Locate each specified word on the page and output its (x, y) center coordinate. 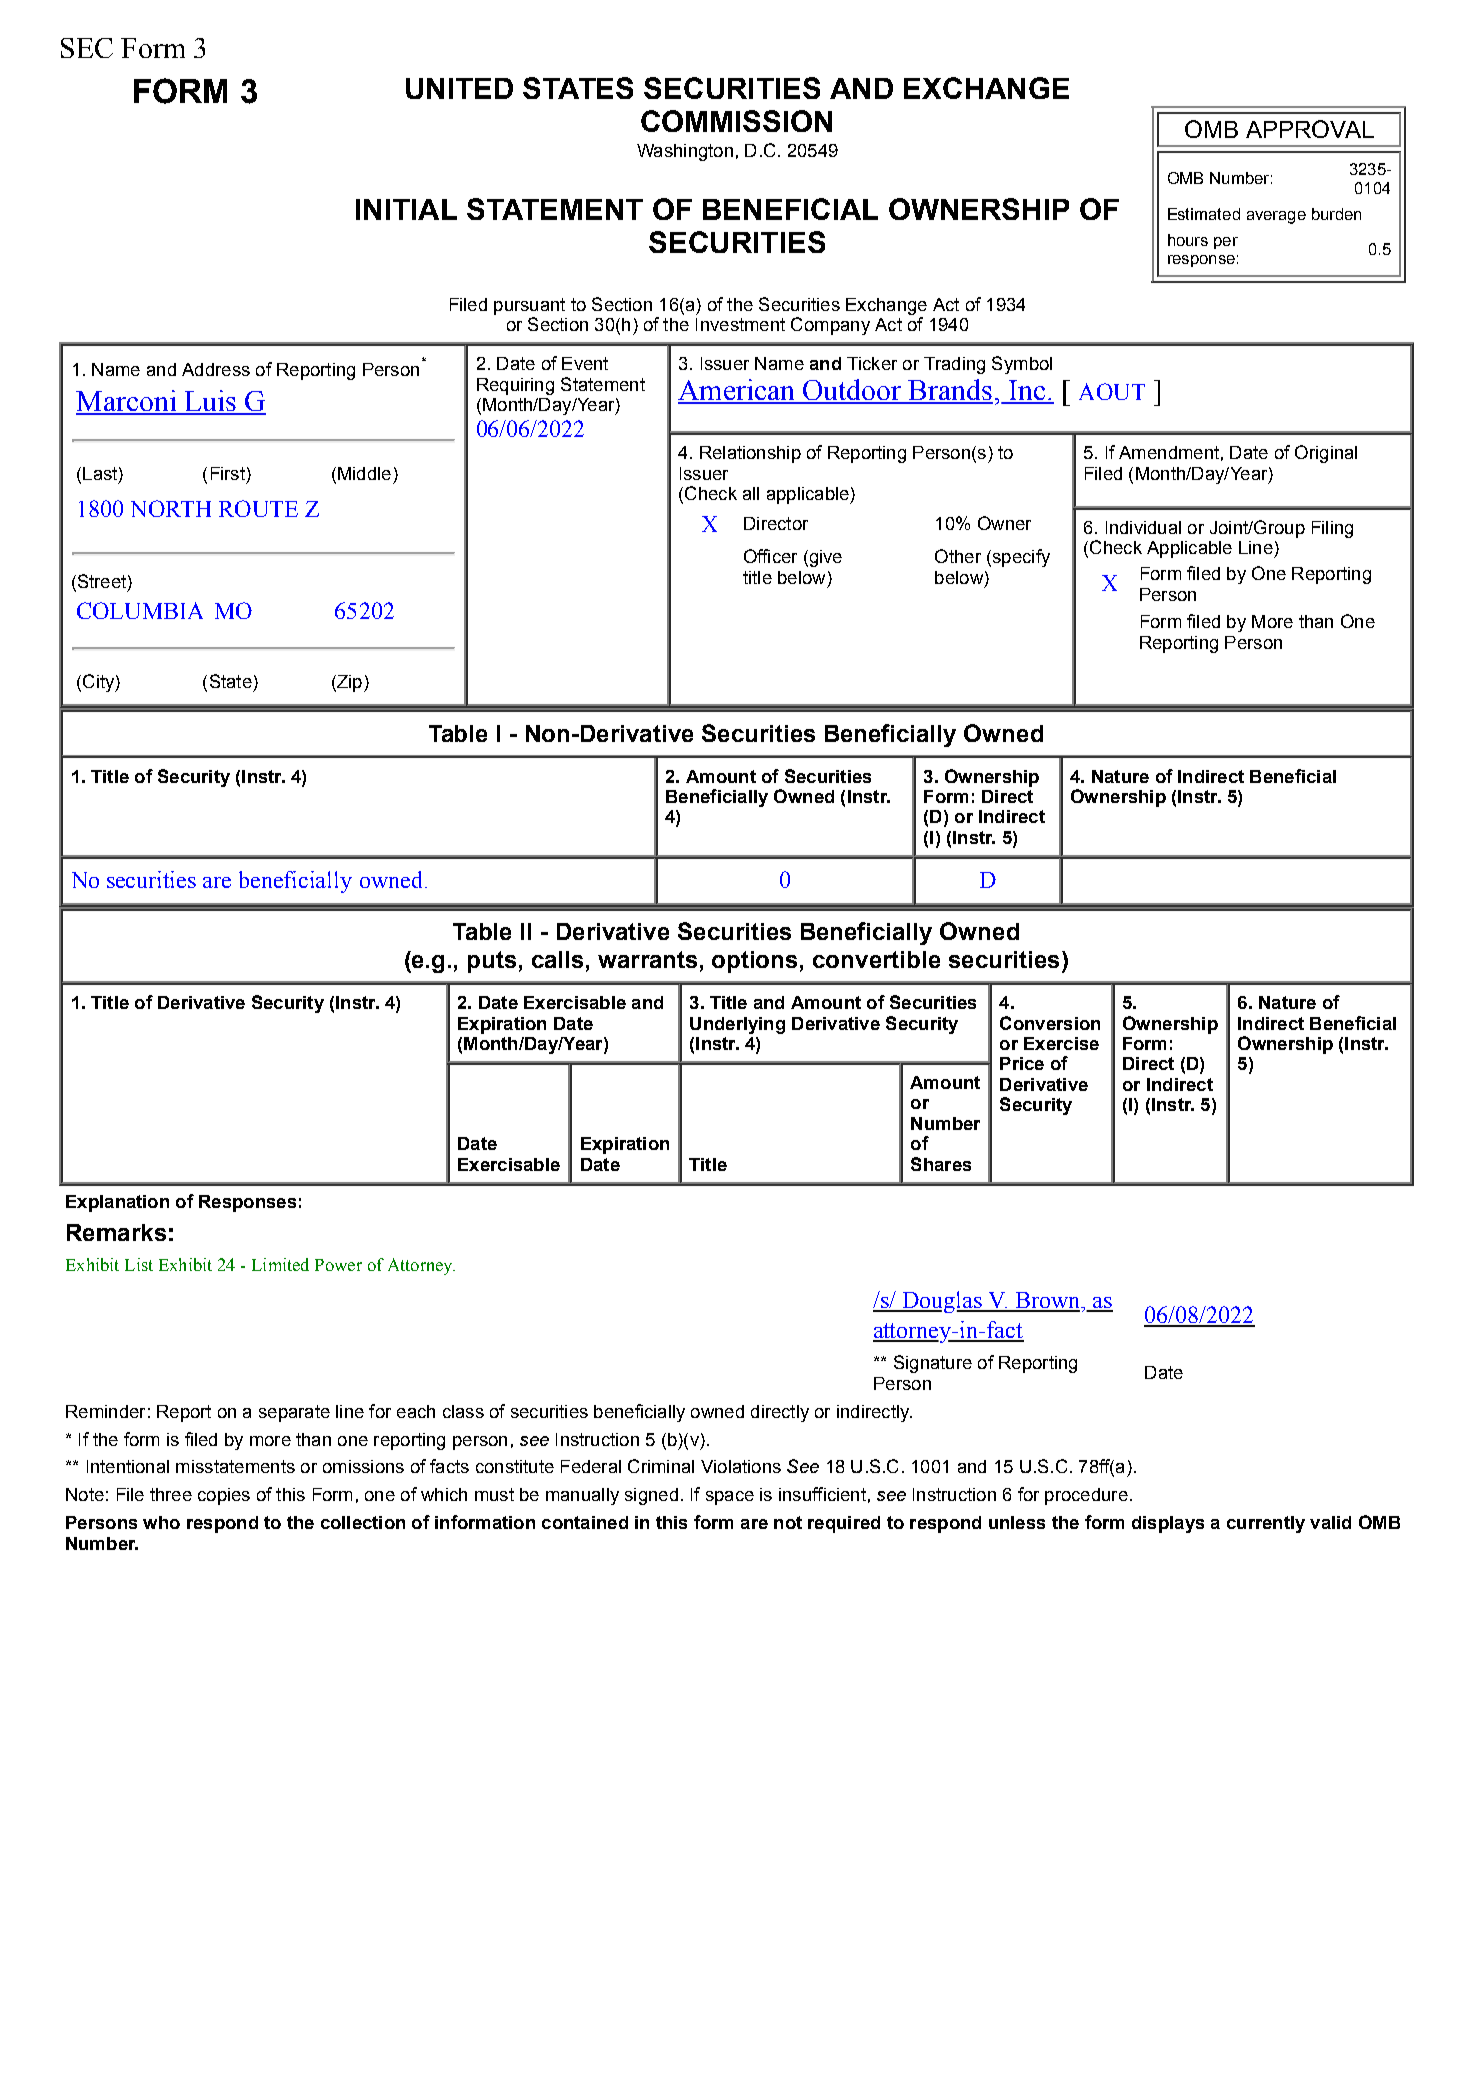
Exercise (1061, 1043)
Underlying (737, 1025)
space (730, 1498)
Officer (770, 556)
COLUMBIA (140, 610)
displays (1168, 1524)
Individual (1143, 527)
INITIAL (406, 209)
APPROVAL (1310, 129)
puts (492, 962)
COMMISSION (736, 121)
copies (224, 1496)
